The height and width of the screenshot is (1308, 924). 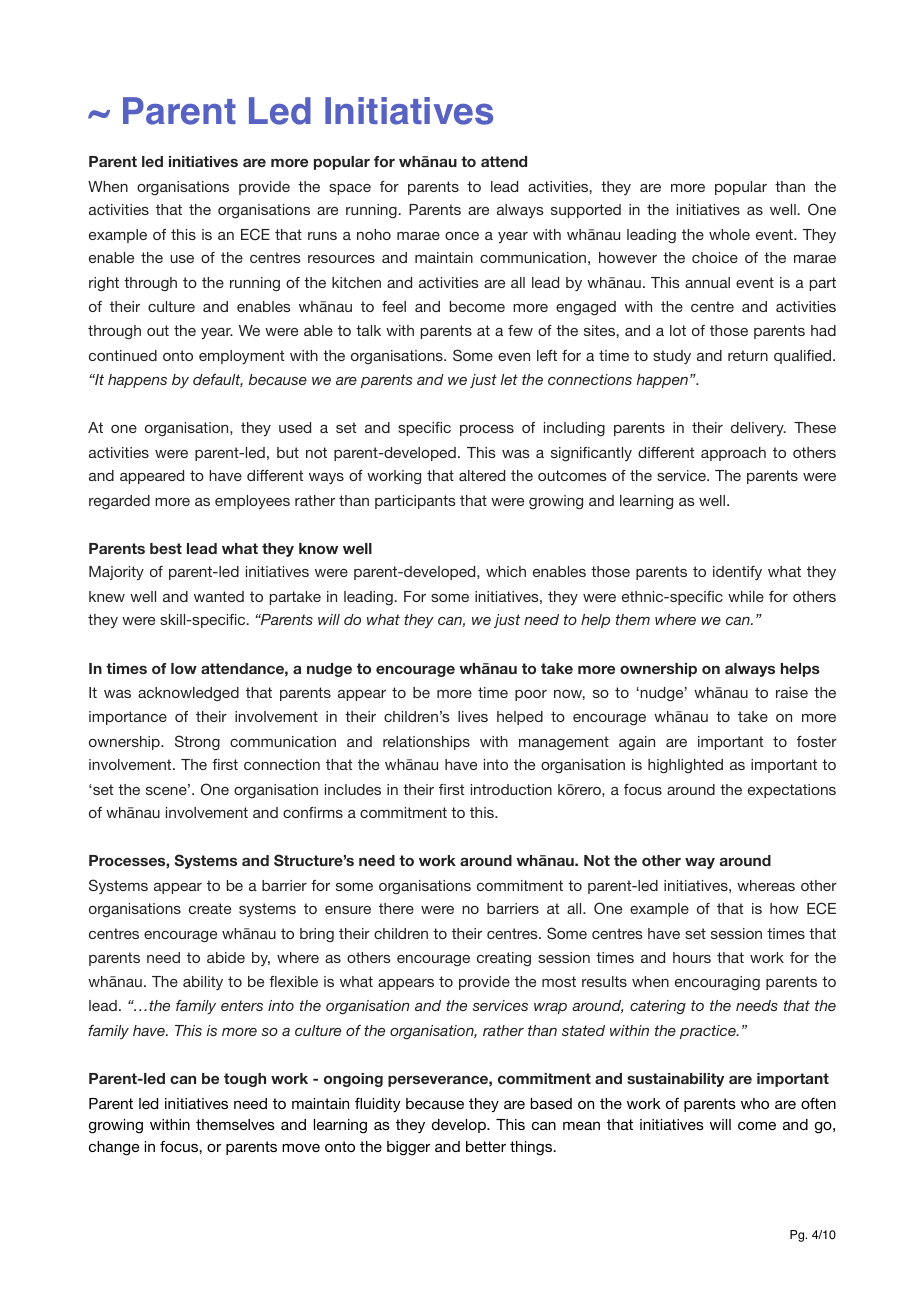 I want to click on introduction, so click(x=511, y=789).
